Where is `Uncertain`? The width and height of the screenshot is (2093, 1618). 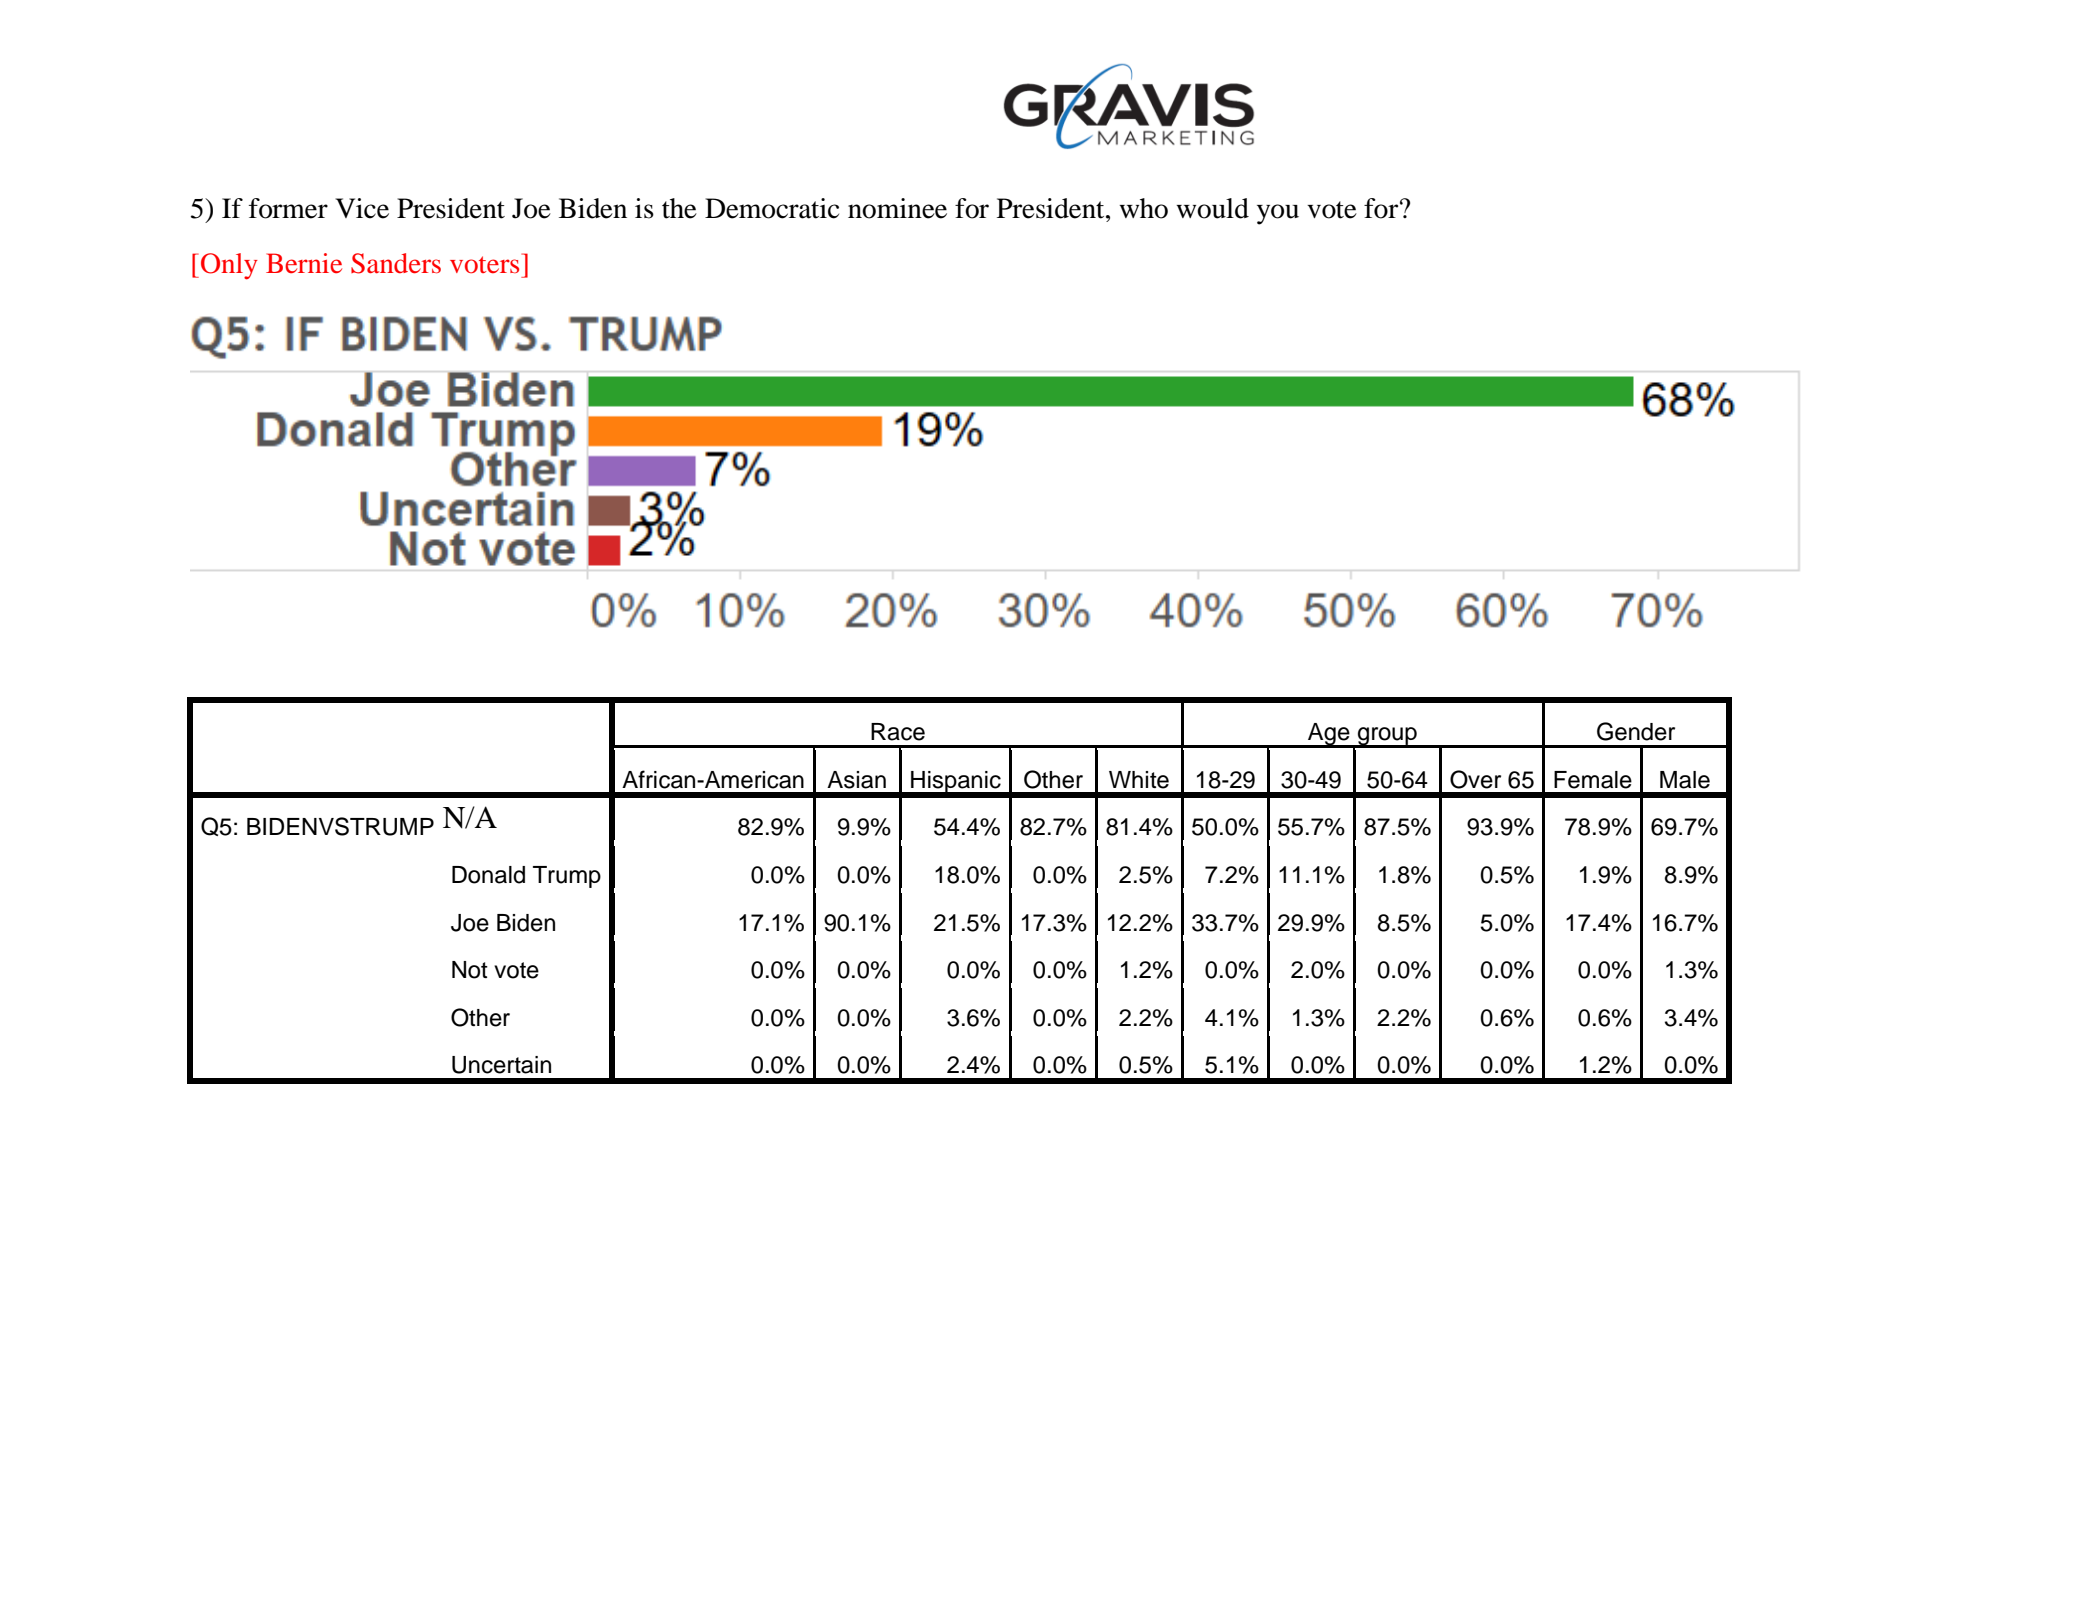
Uncertain is located at coordinates (501, 1065).
